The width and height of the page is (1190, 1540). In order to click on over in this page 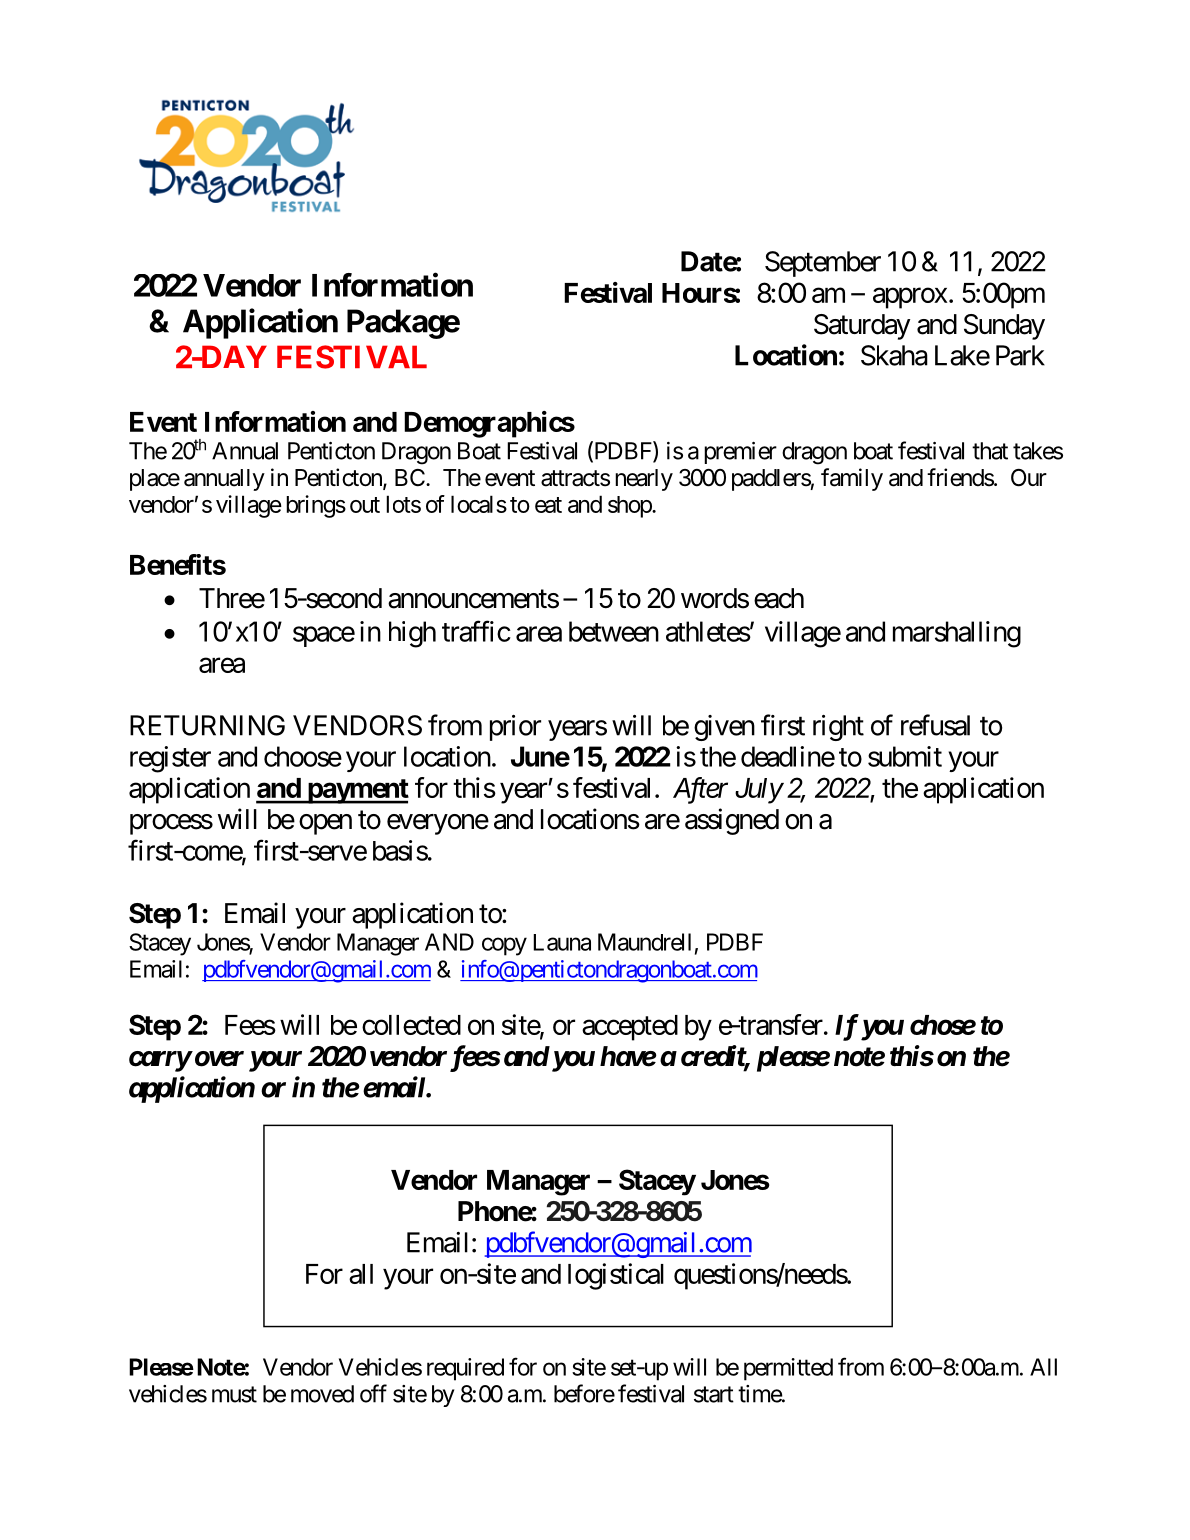, I will do `click(218, 1059)`.
